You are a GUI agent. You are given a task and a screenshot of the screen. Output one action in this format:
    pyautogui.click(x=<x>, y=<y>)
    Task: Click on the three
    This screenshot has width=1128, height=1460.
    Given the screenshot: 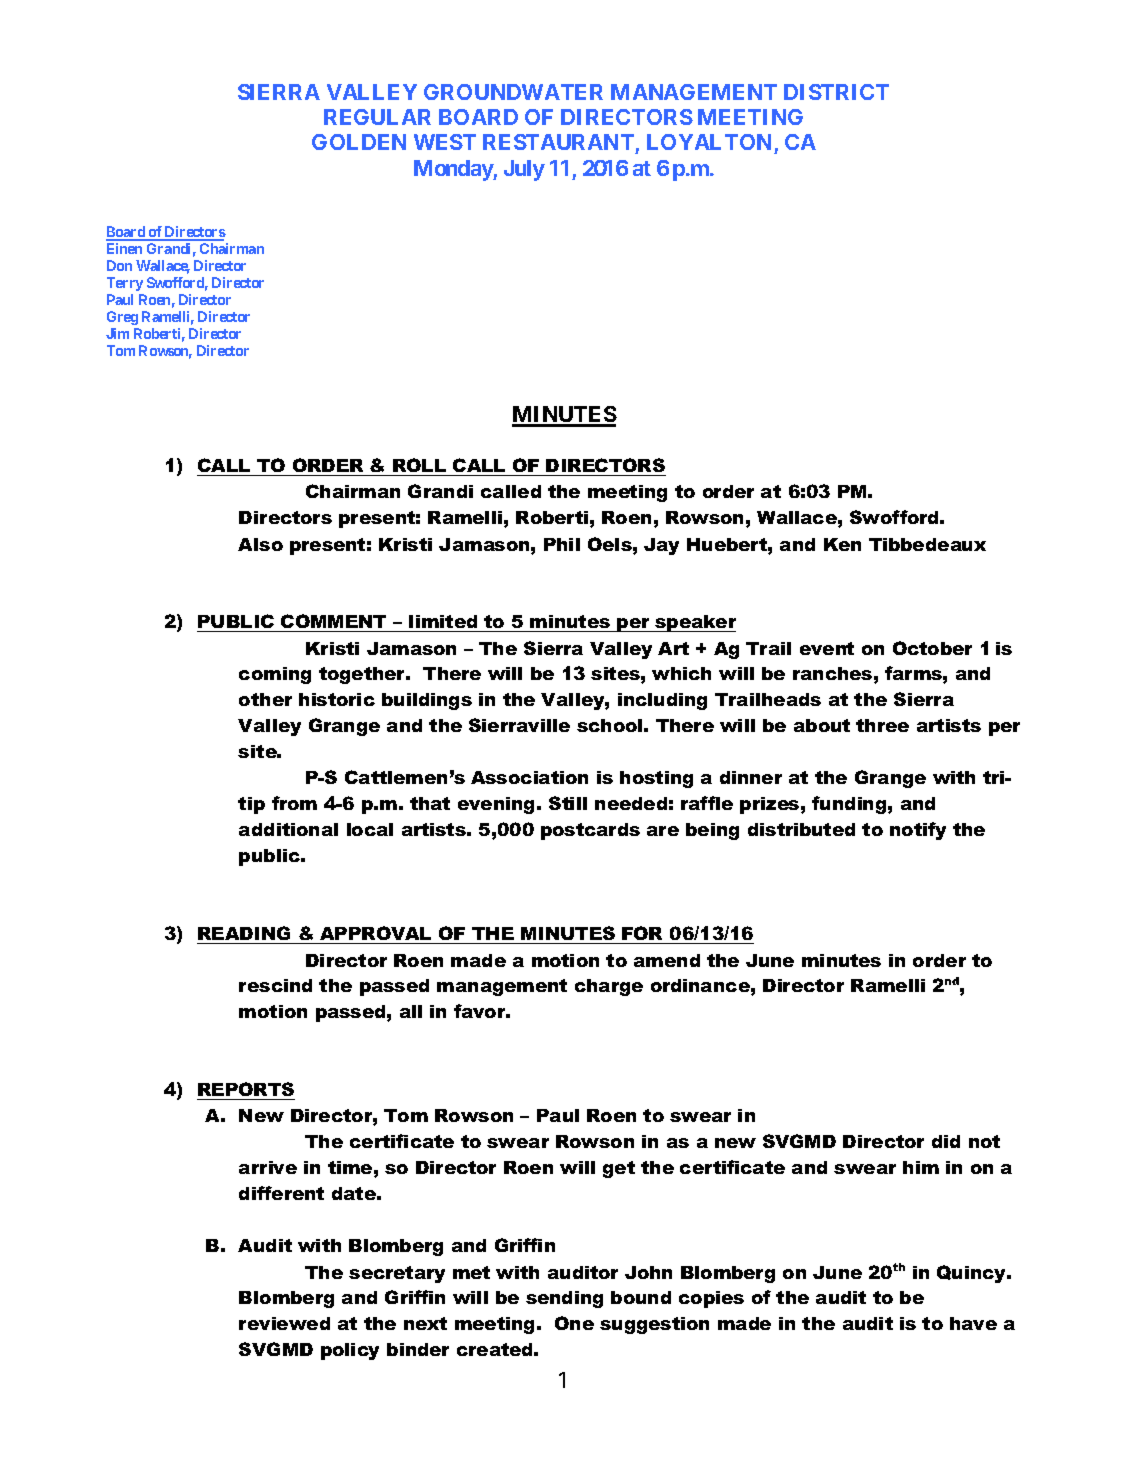 What is the action you would take?
    pyautogui.click(x=882, y=725)
